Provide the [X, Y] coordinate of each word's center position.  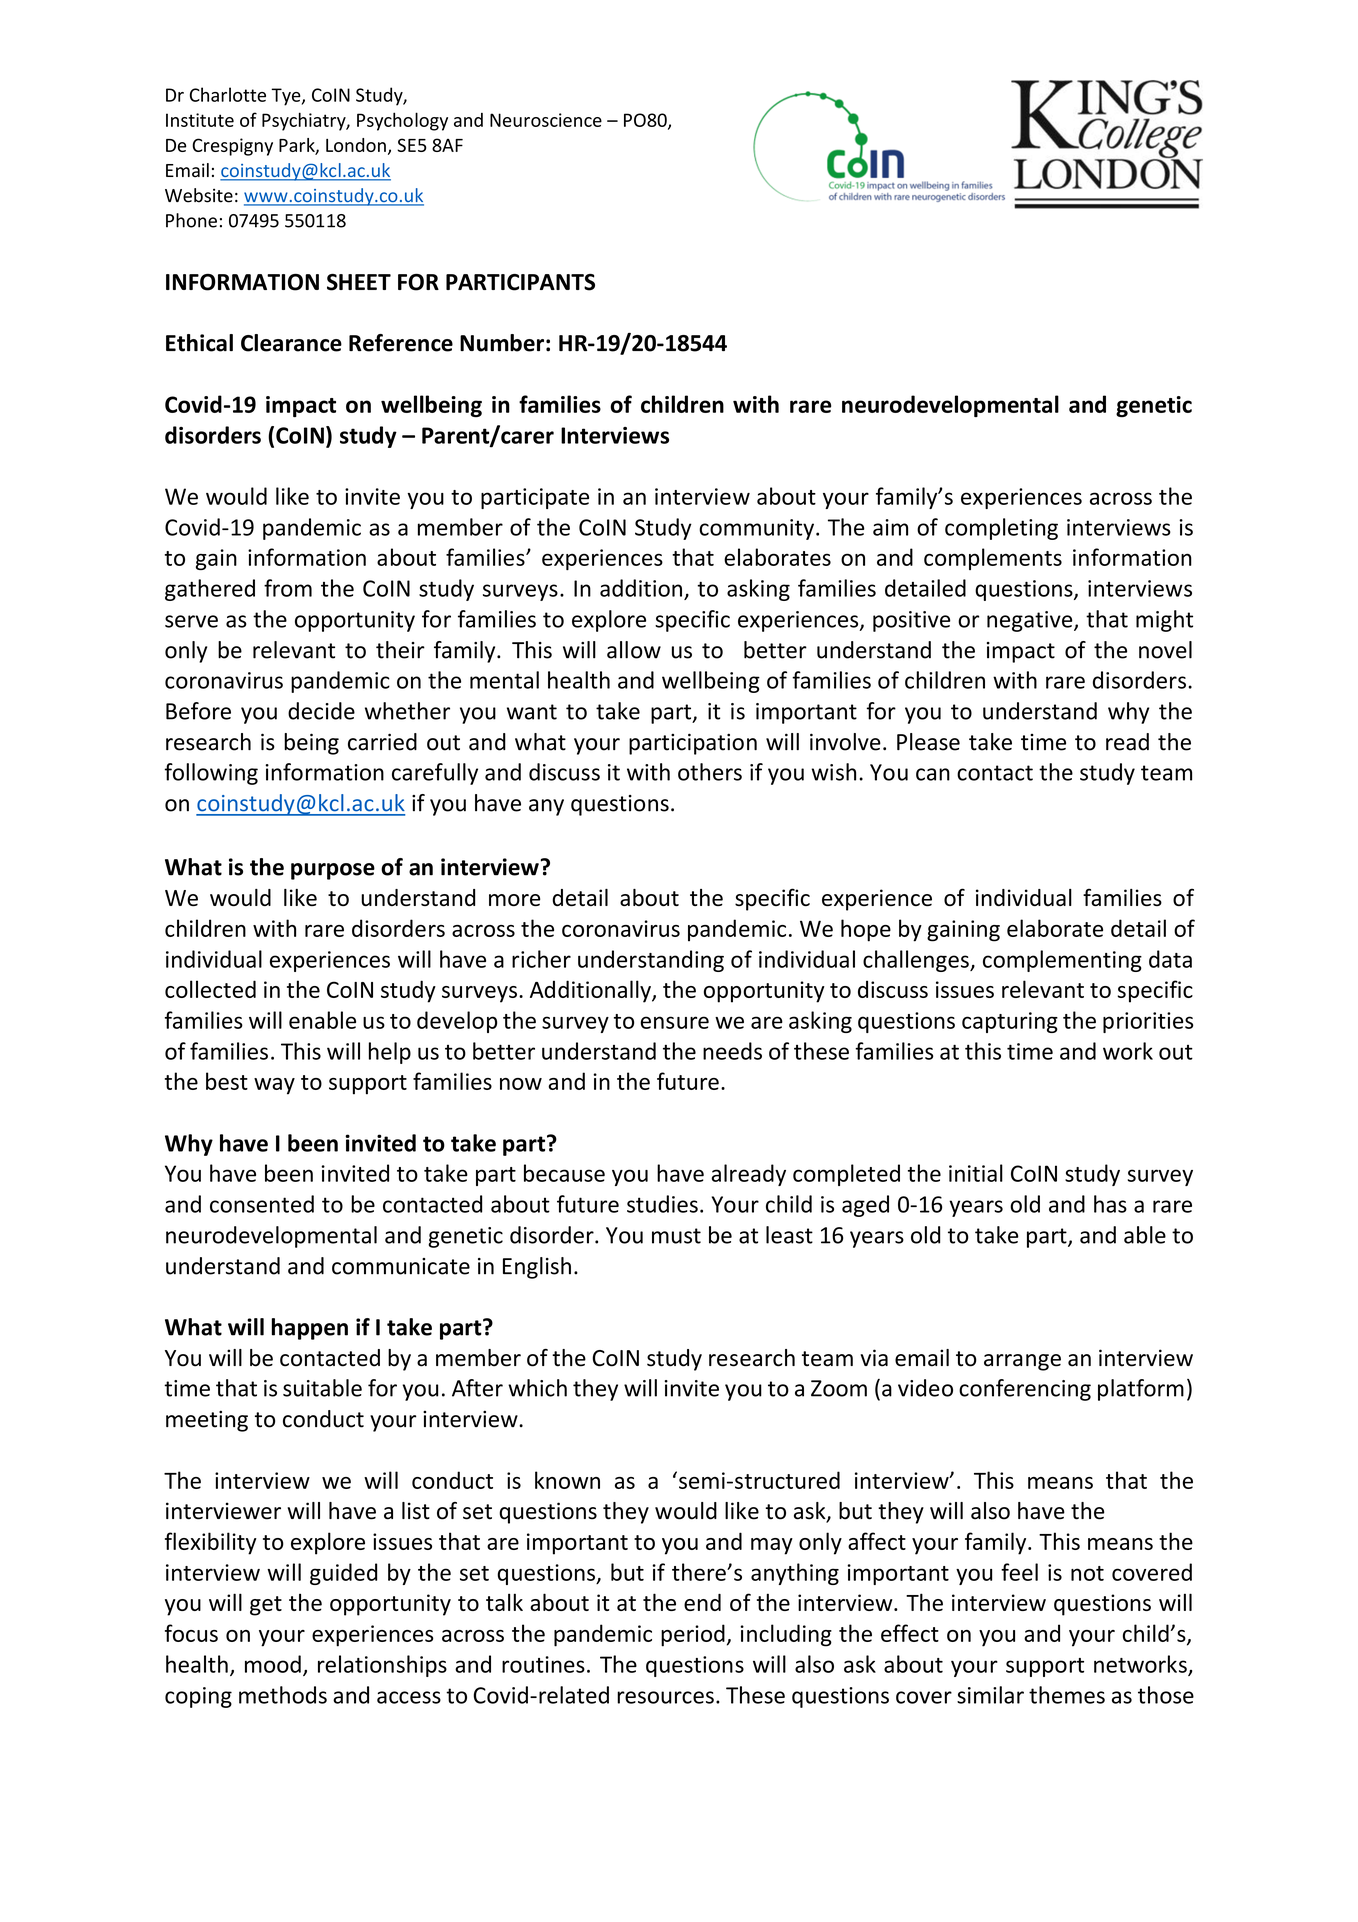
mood [273, 1664]
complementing [1062, 961]
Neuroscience [546, 120]
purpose [333, 871]
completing [1001, 529]
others [710, 772]
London [356, 145]
